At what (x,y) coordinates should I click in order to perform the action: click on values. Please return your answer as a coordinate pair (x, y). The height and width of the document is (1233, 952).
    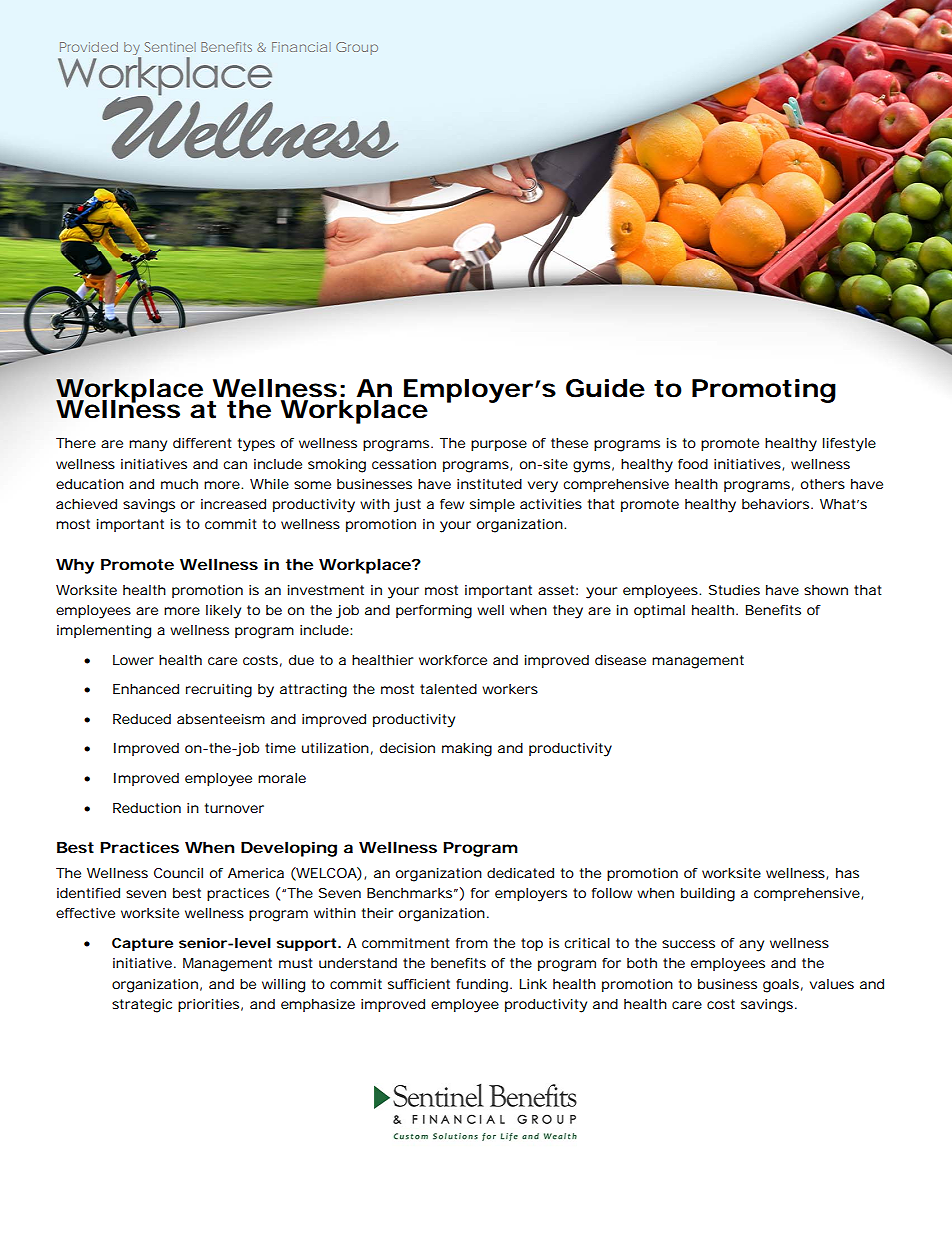
    Looking at the image, I should click on (832, 984).
